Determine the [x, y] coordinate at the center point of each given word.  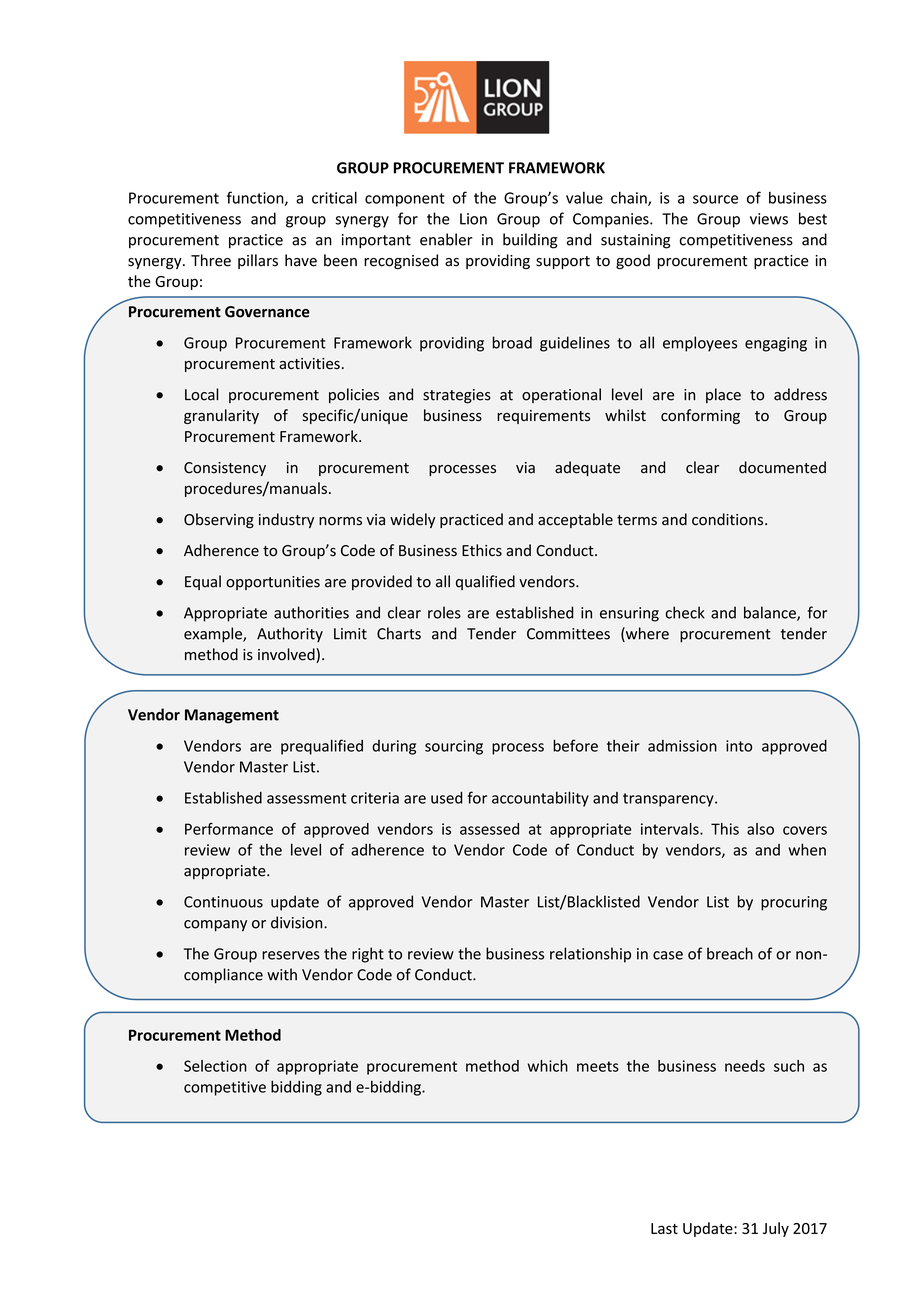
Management [232, 716]
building [530, 241]
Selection [215, 1066]
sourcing [454, 747]
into [739, 746]
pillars [258, 261]
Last [664, 1228]
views [769, 219]
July [776, 1229]
